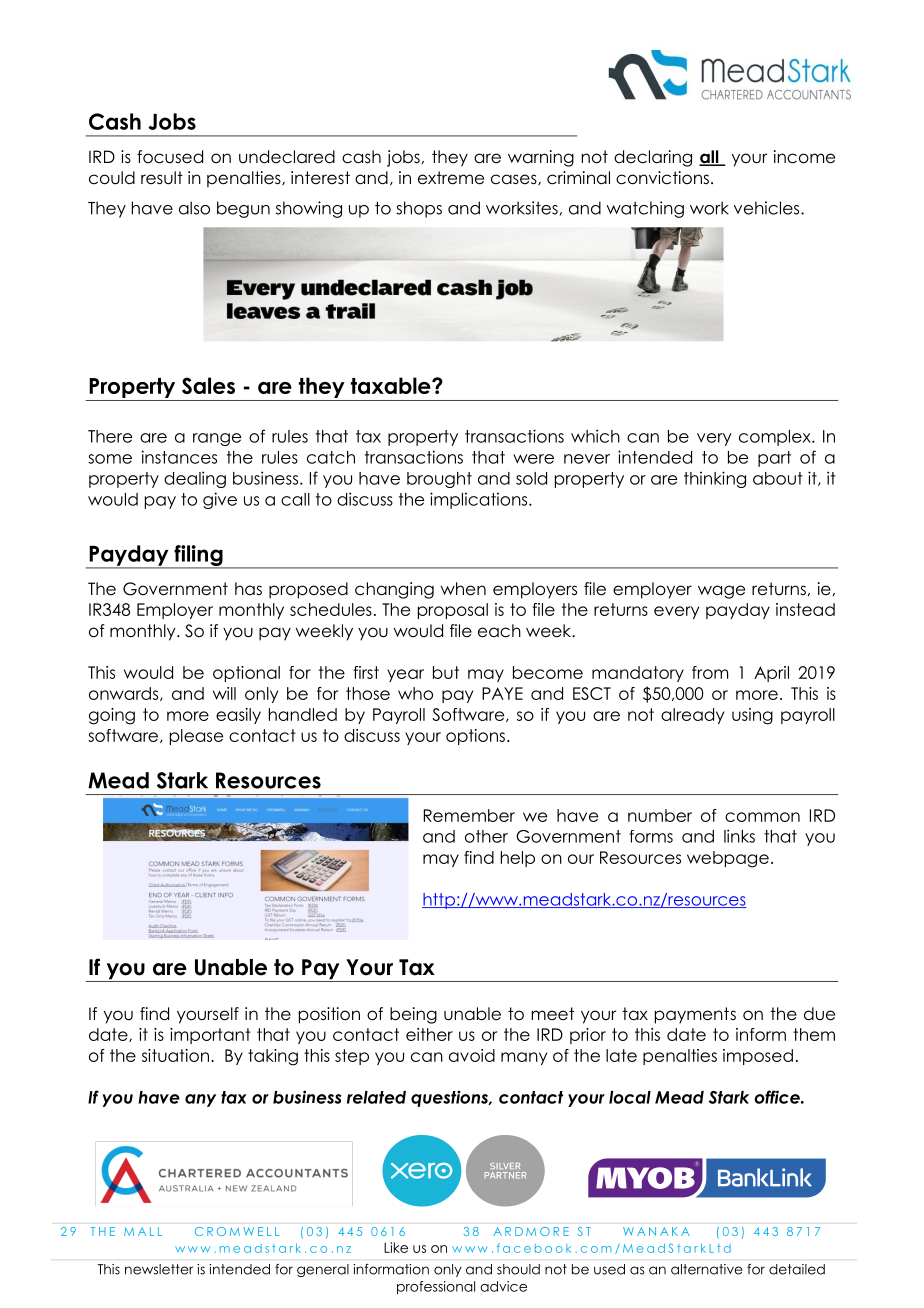  I want to click on vehicles, so click(768, 208).
